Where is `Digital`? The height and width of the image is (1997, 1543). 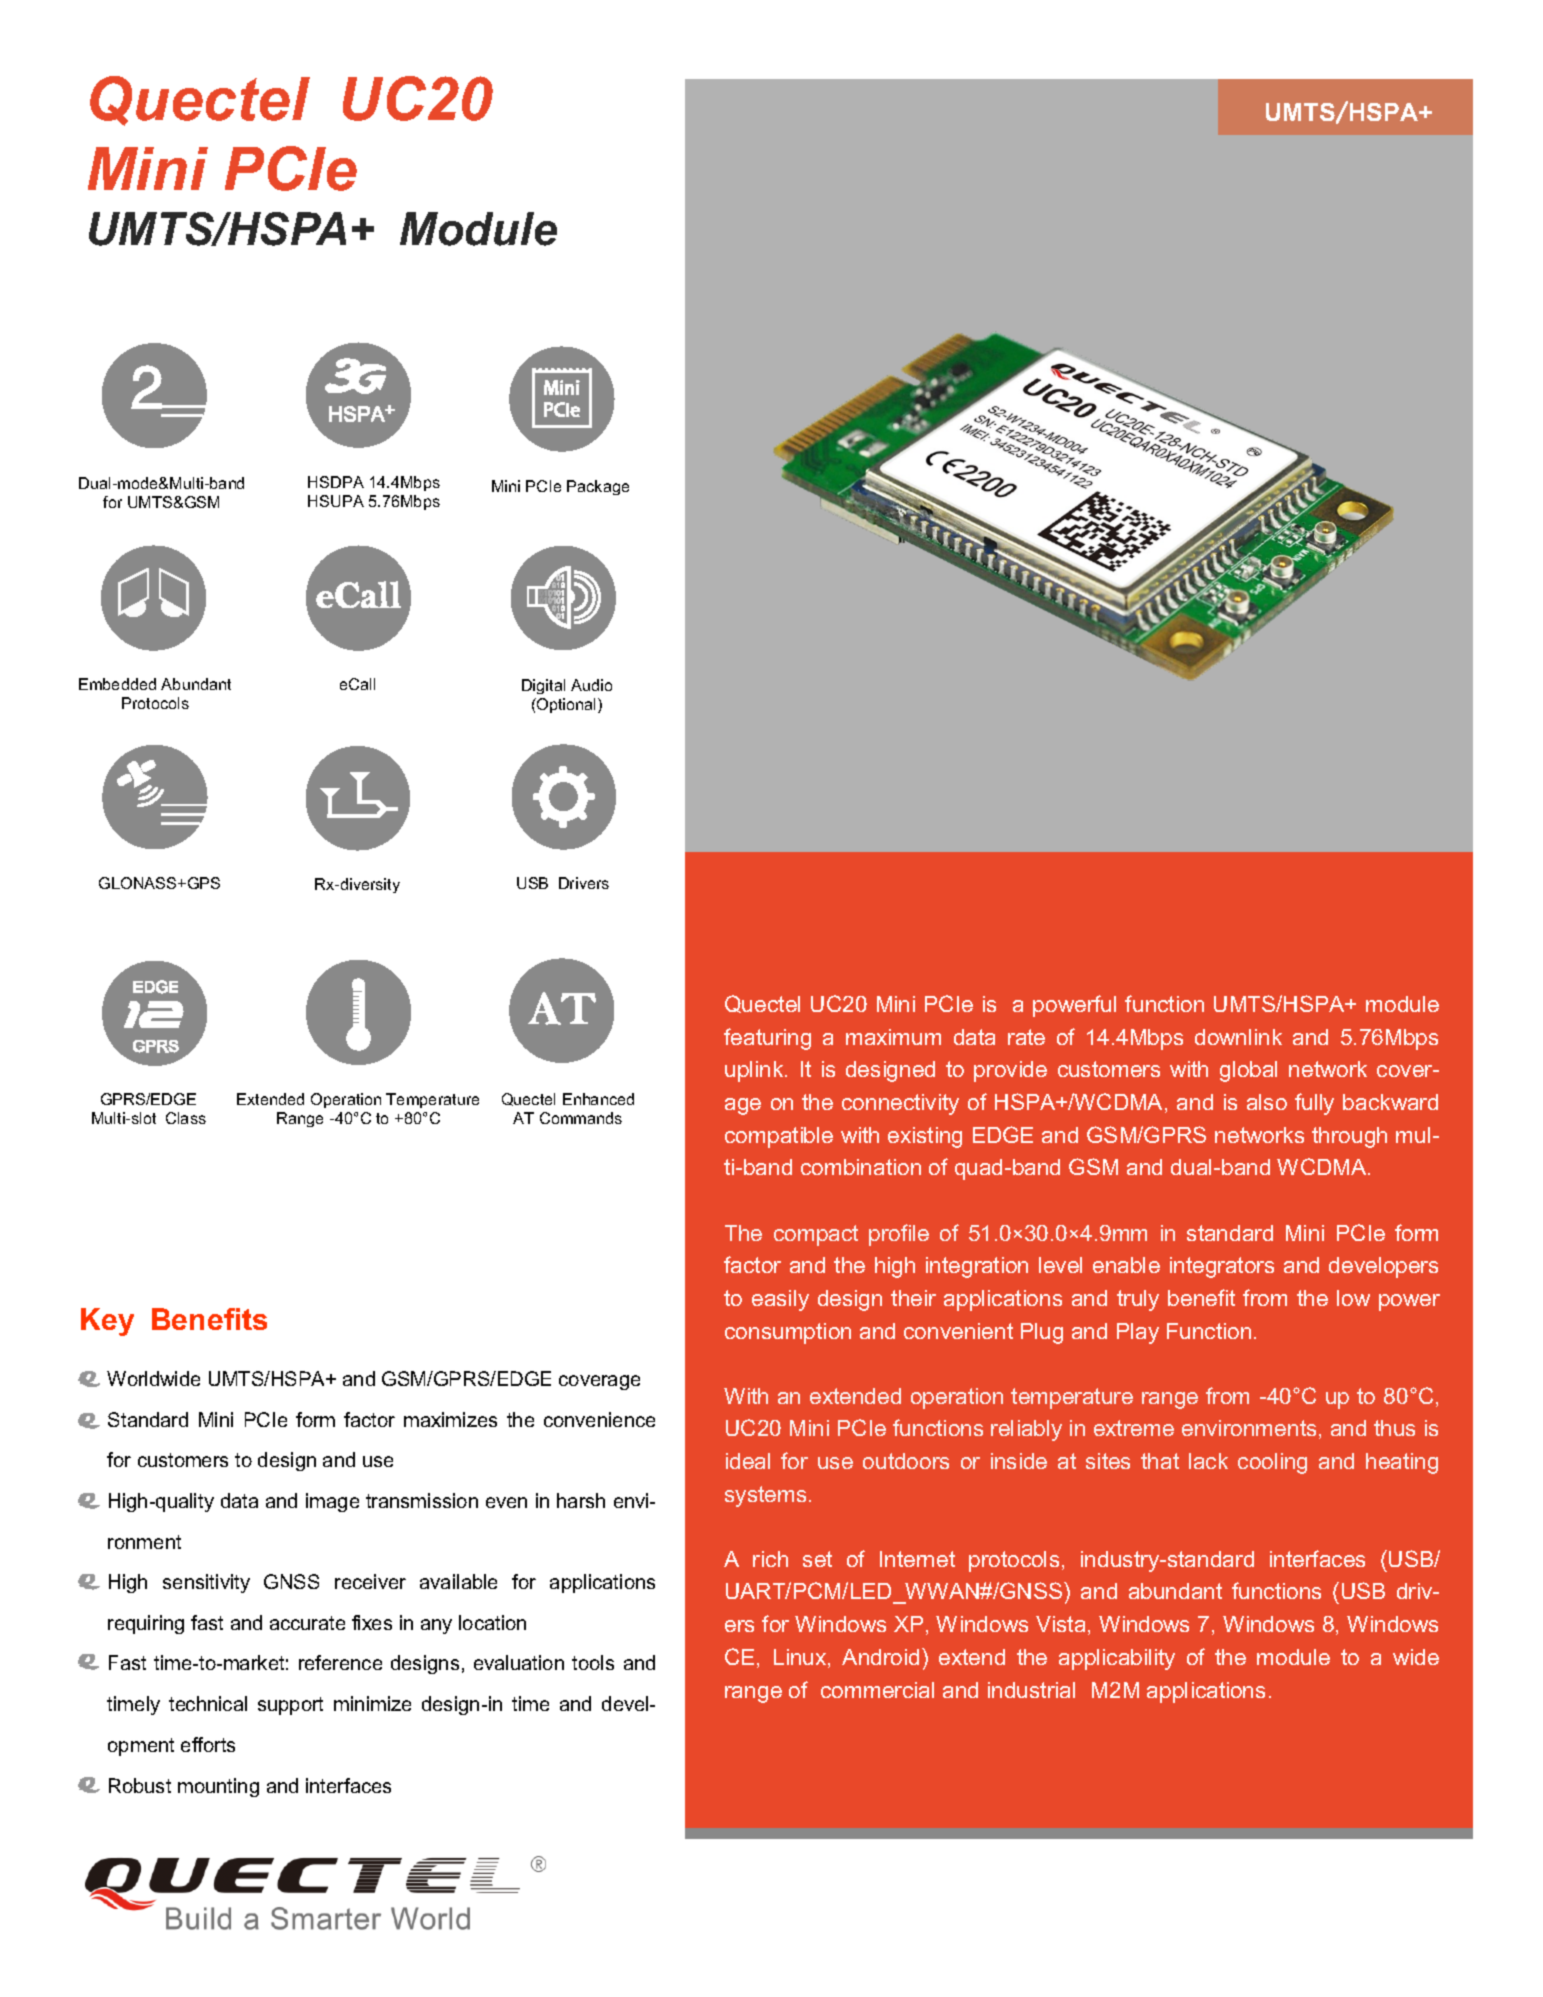
Digital is located at coordinates (543, 686).
